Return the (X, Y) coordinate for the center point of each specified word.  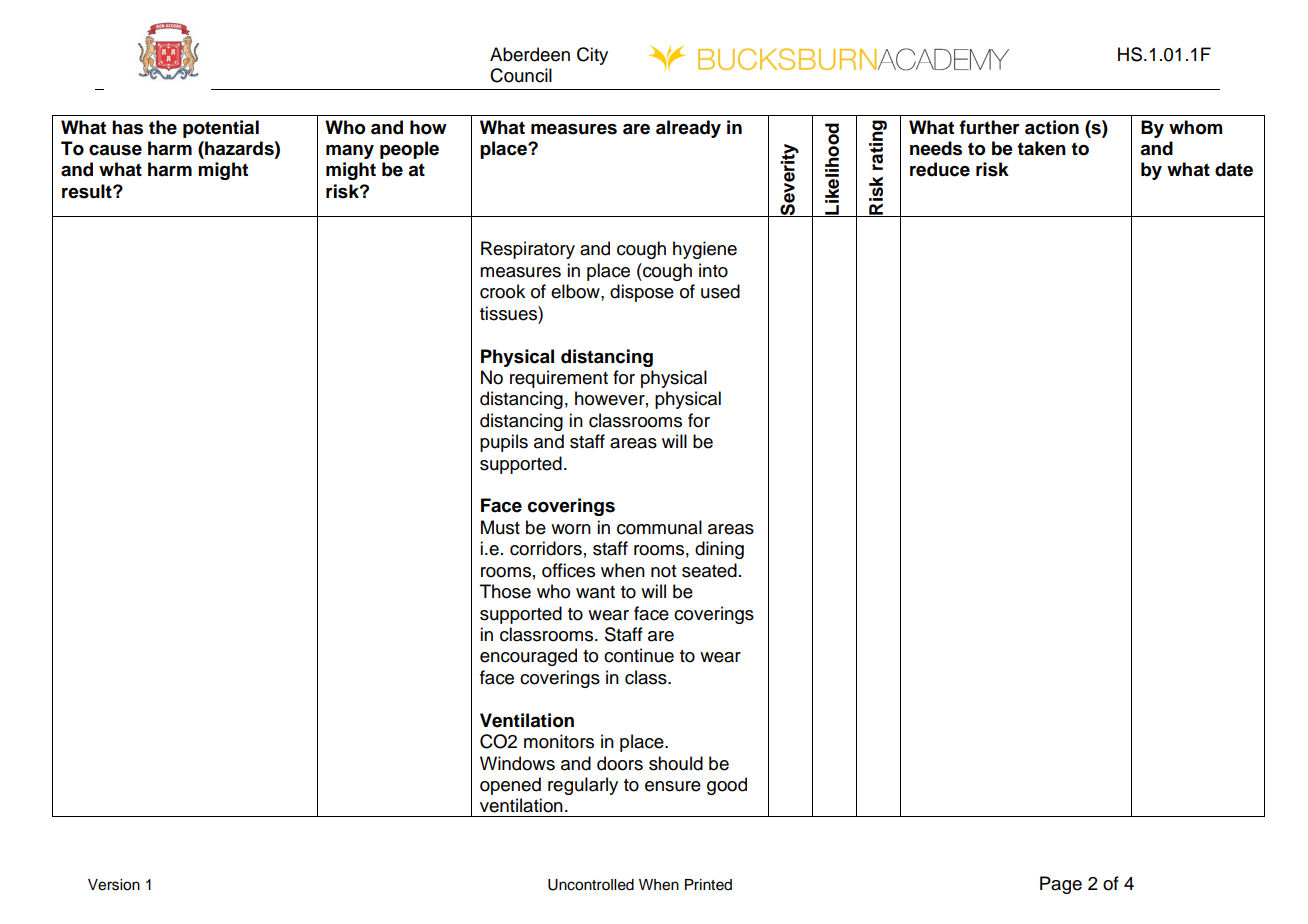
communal (659, 527)
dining (719, 550)
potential (221, 129)
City (592, 56)
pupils (504, 443)
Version (114, 885)
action (1052, 127)
